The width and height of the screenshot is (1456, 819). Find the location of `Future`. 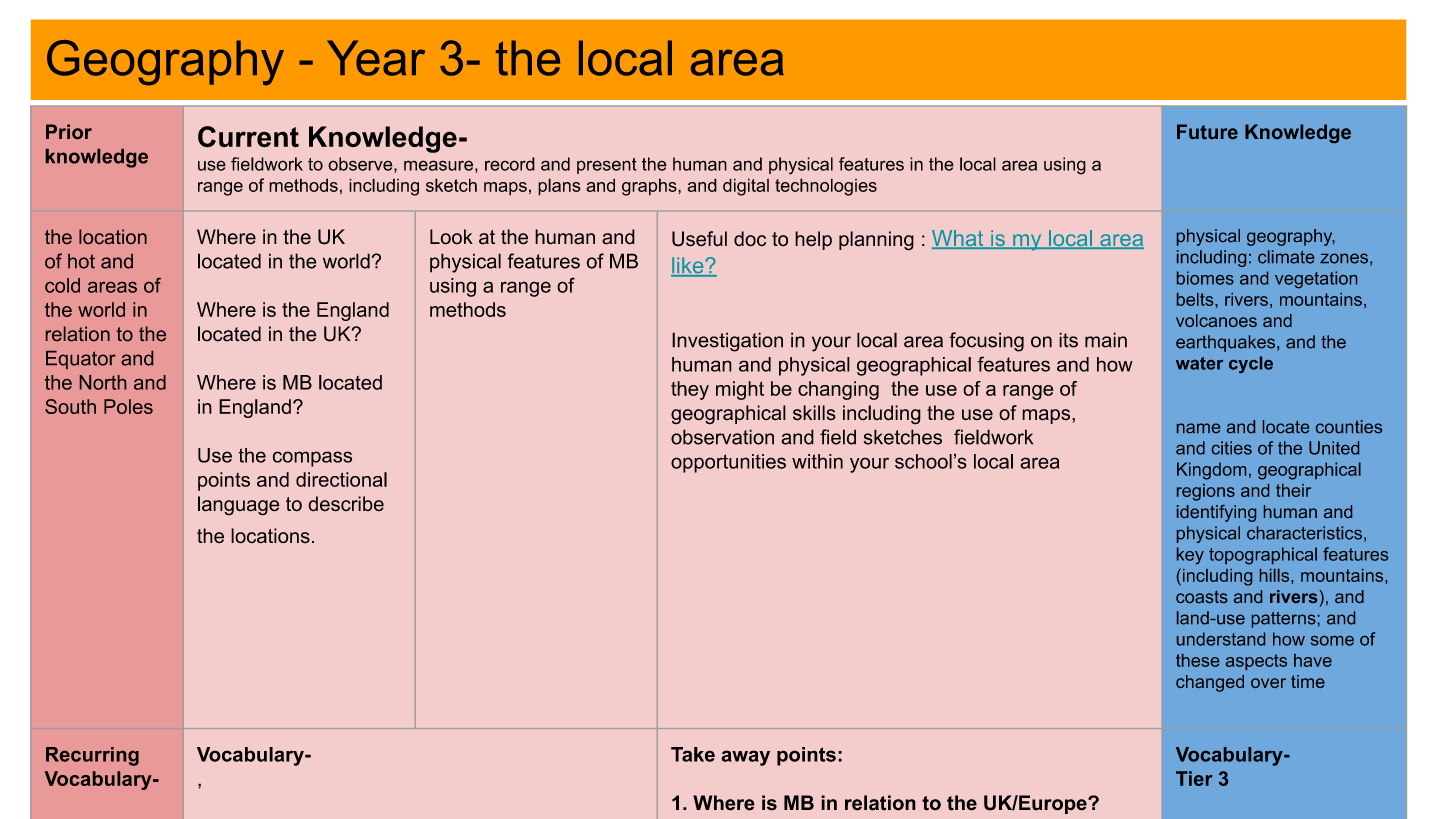

Future is located at coordinates (1207, 131).
